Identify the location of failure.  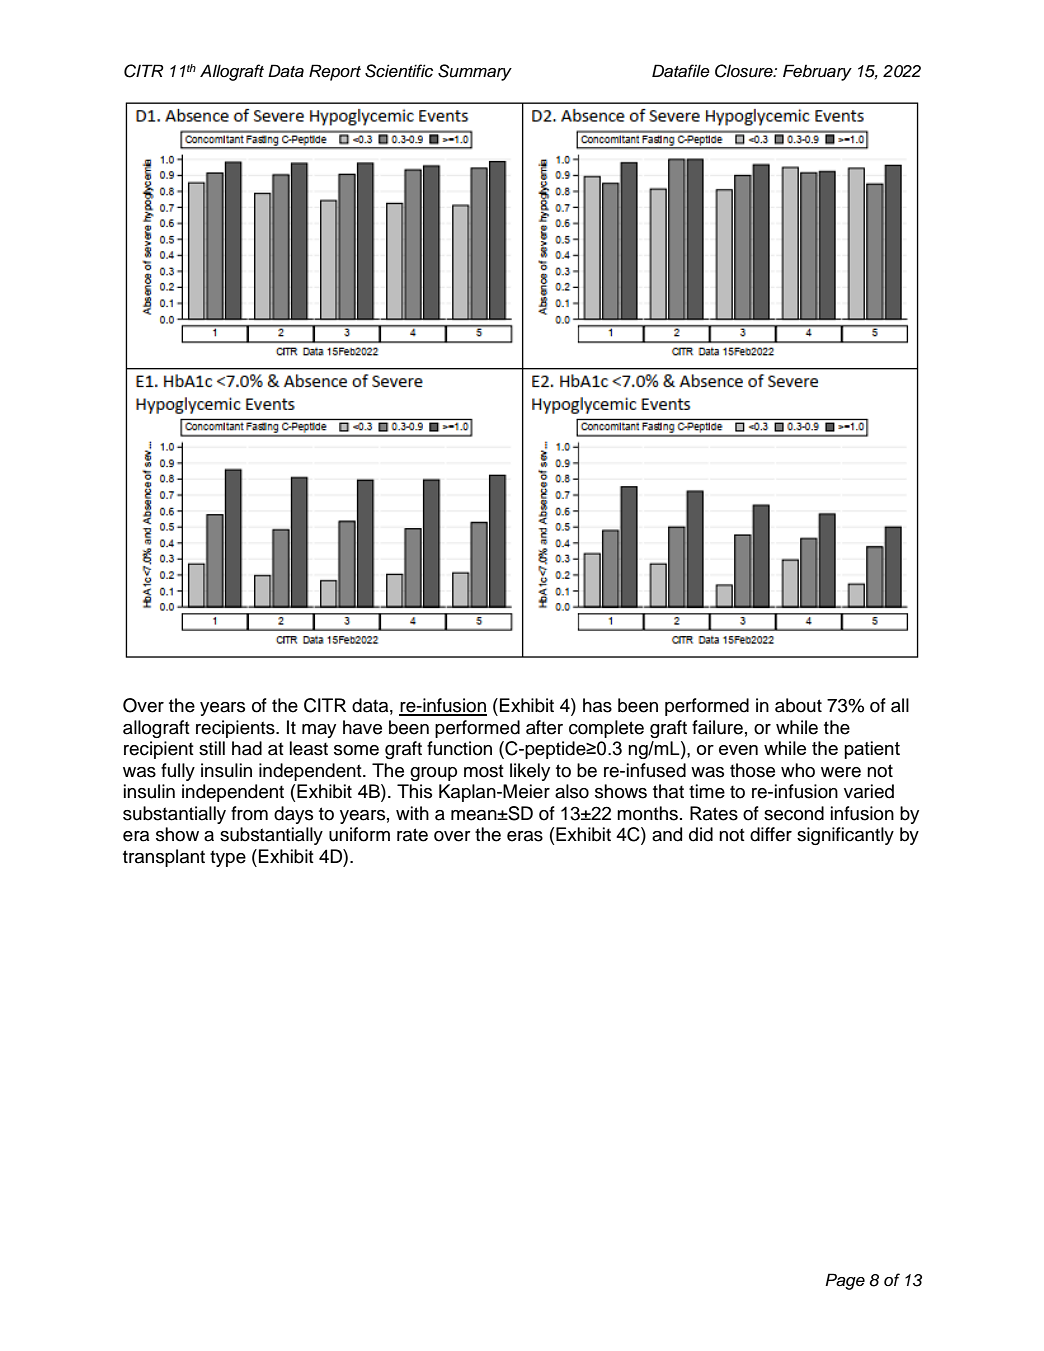
(717, 727).
